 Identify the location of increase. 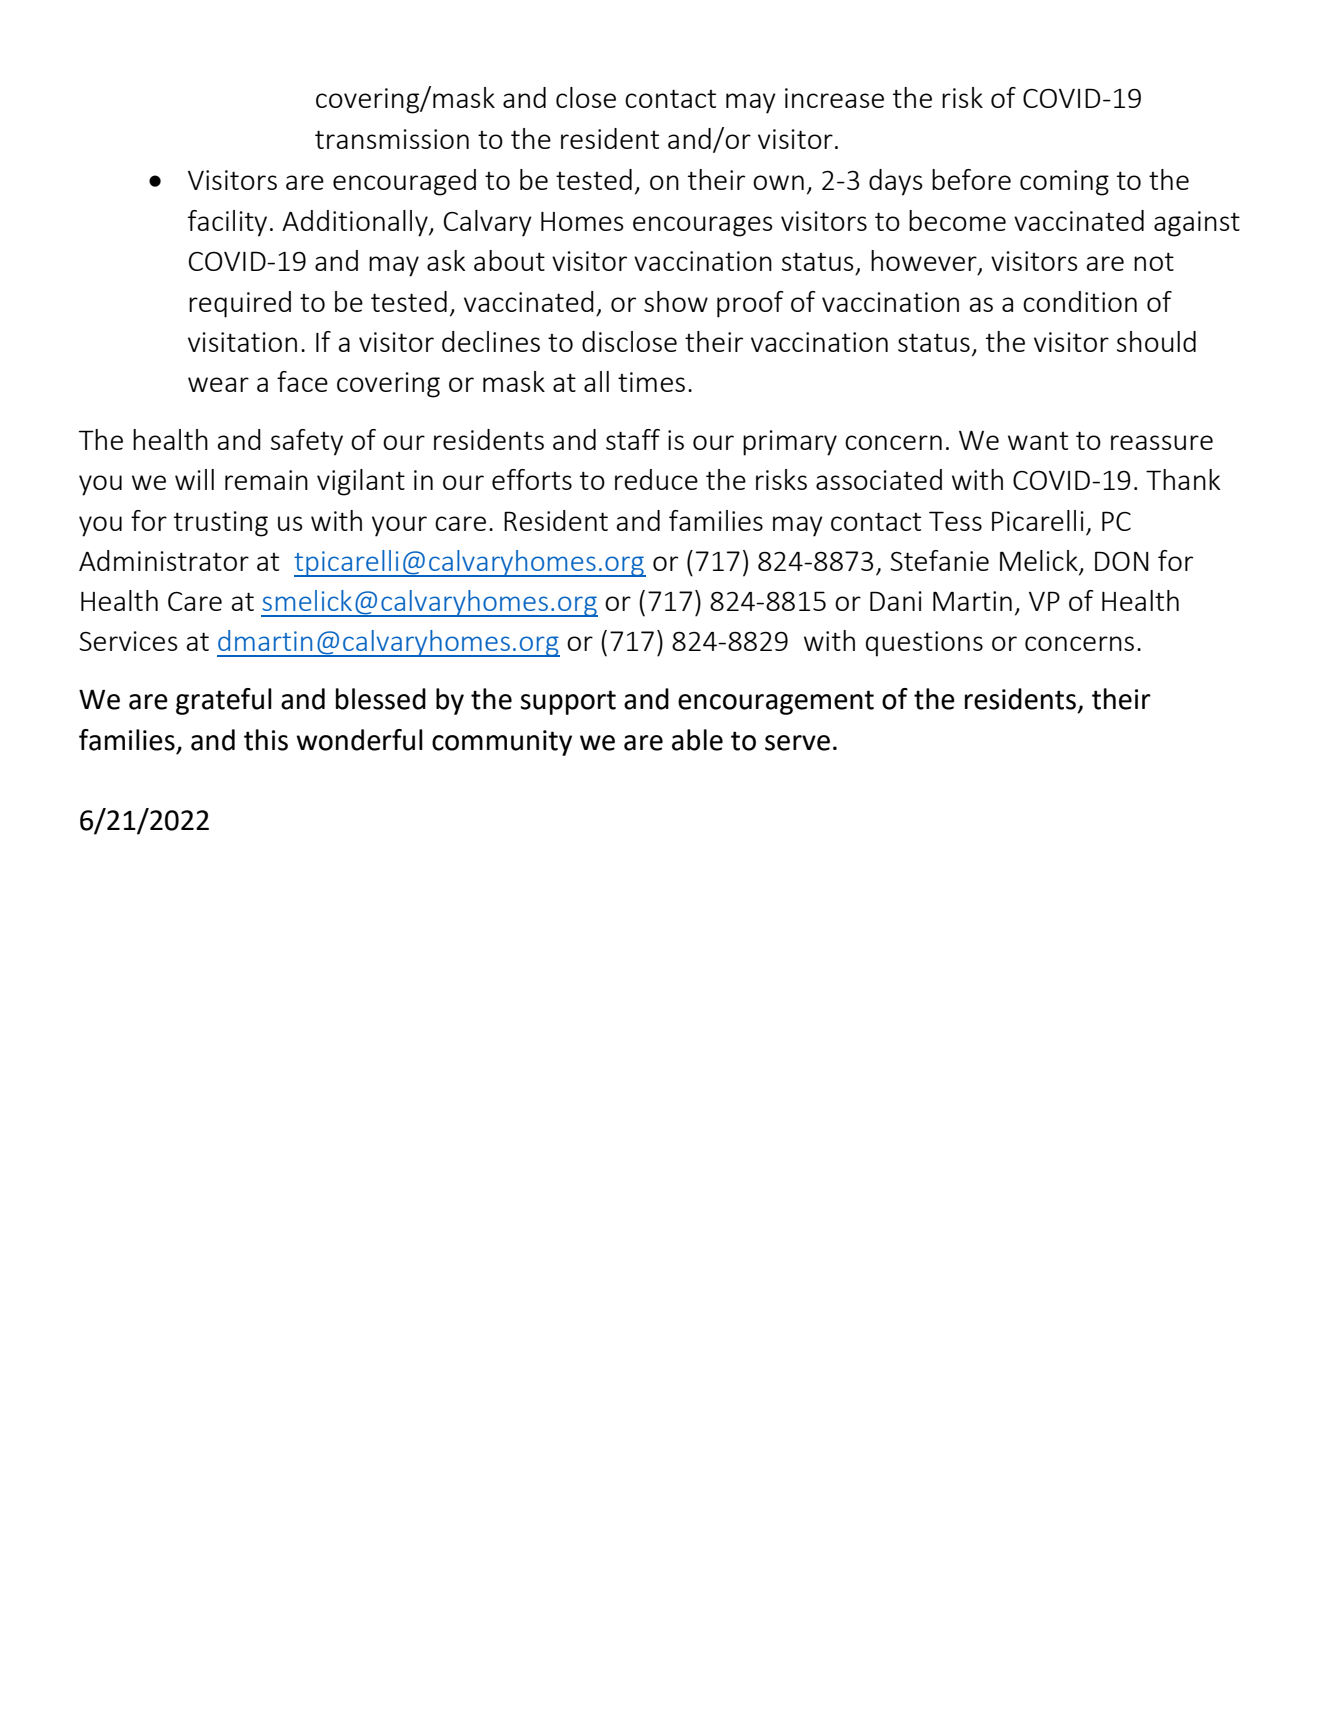
(834, 98).
